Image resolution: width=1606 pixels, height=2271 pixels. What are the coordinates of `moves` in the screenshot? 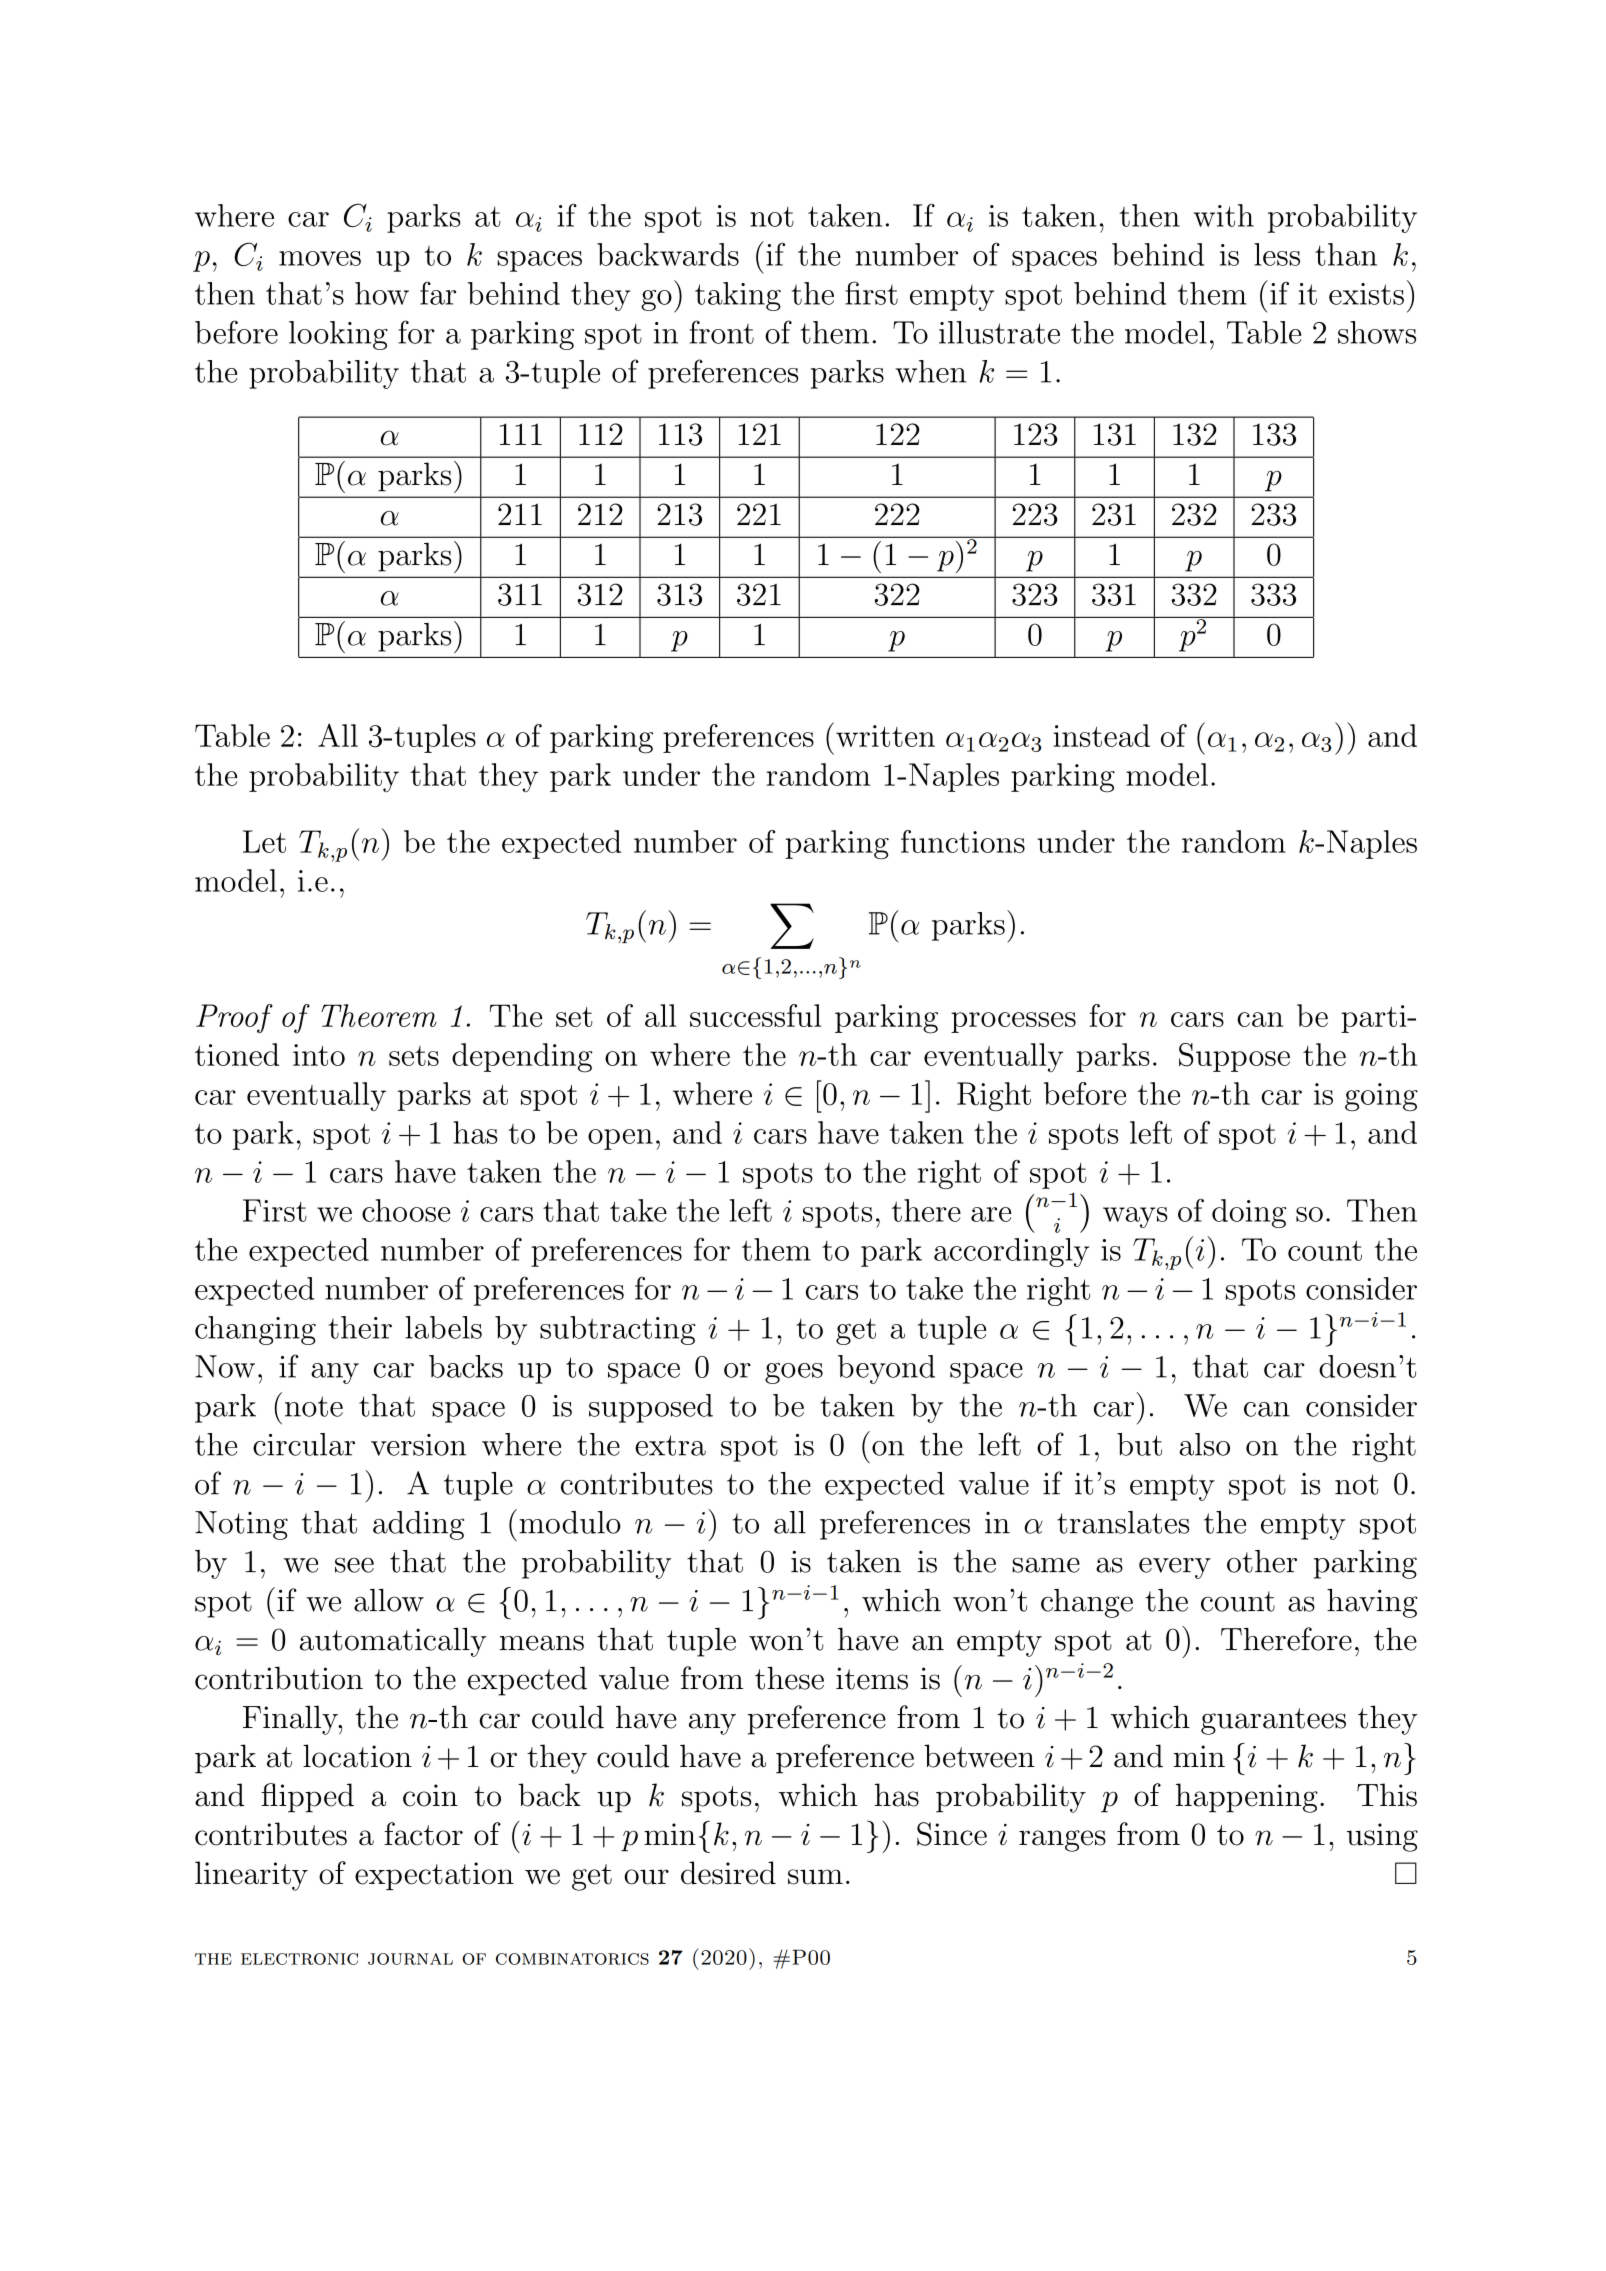 It's located at (320, 258).
